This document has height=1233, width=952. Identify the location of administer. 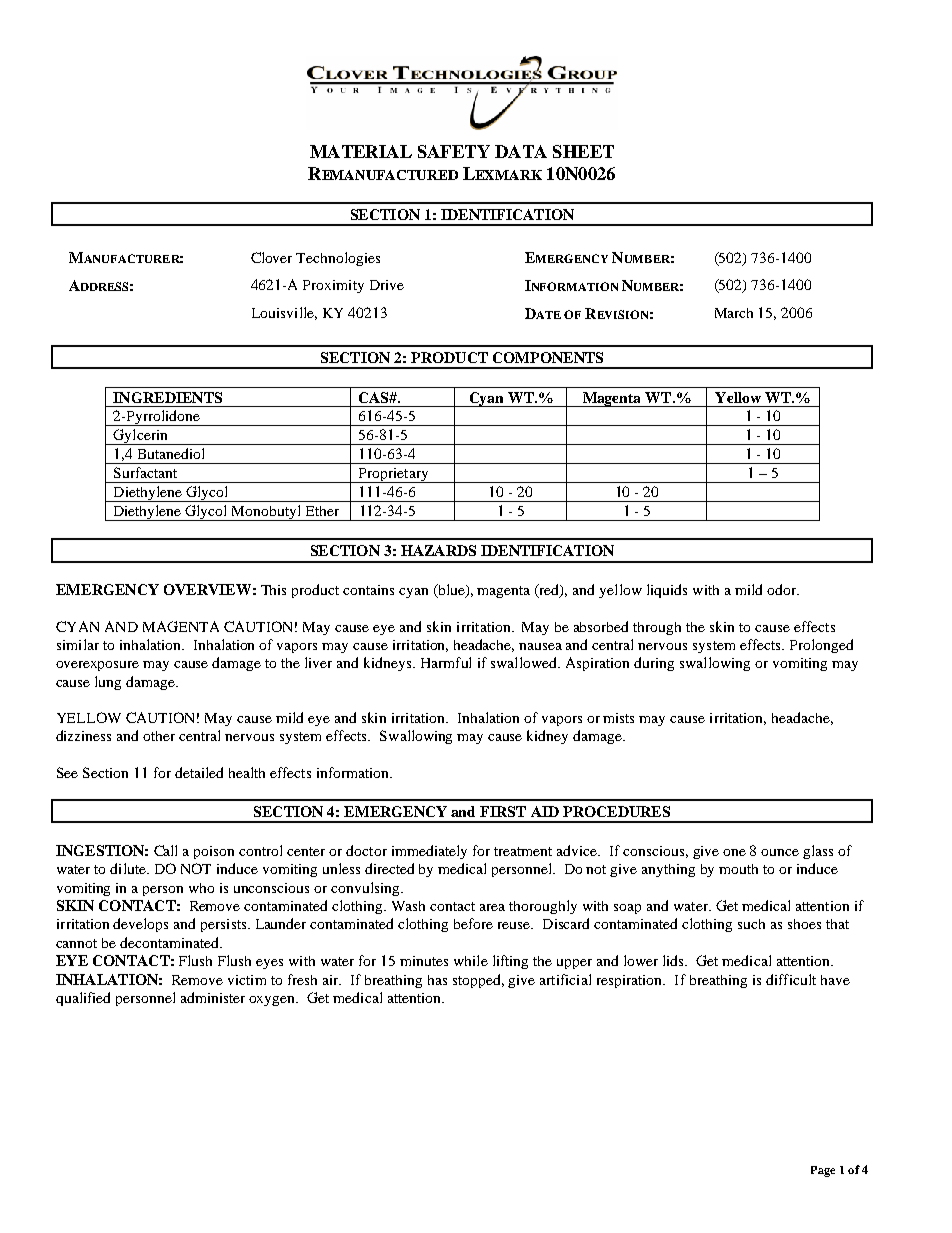
(213, 997).
